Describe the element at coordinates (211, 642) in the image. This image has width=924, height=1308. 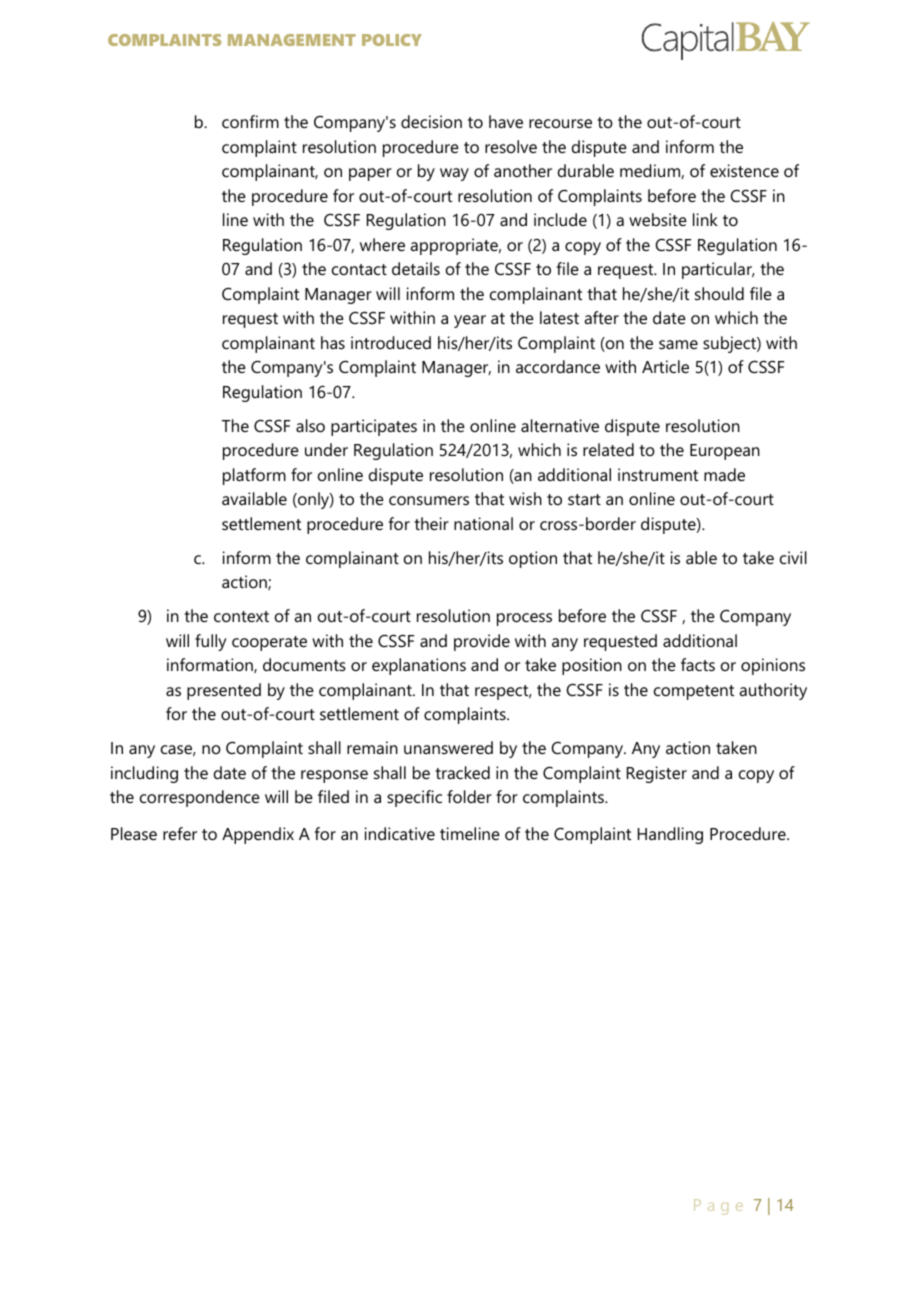
I see `fully` at that location.
